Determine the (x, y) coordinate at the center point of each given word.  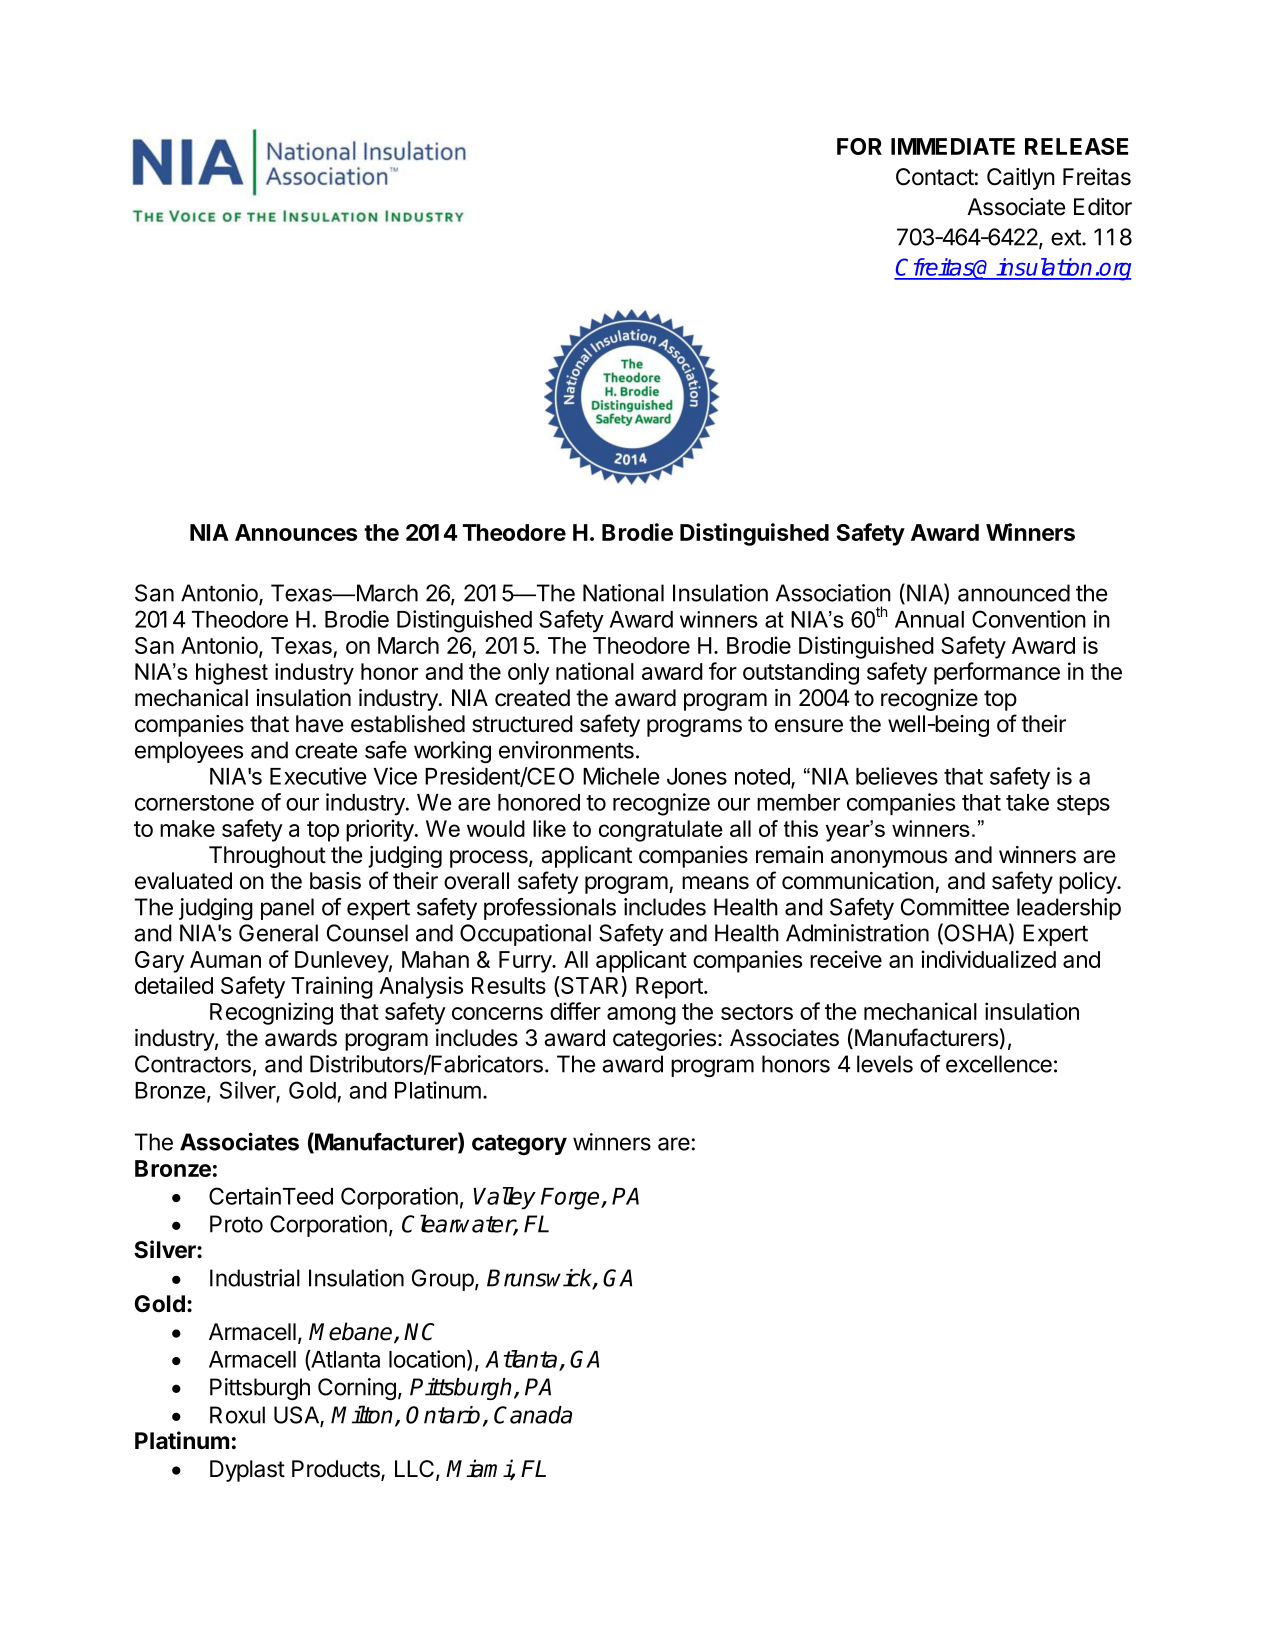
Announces (296, 532)
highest (232, 674)
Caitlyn (1021, 179)
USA (297, 1416)
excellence (999, 1064)
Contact (935, 177)
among (641, 1016)
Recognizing (271, 1013)
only (529, 674)
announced (1014, 593)
